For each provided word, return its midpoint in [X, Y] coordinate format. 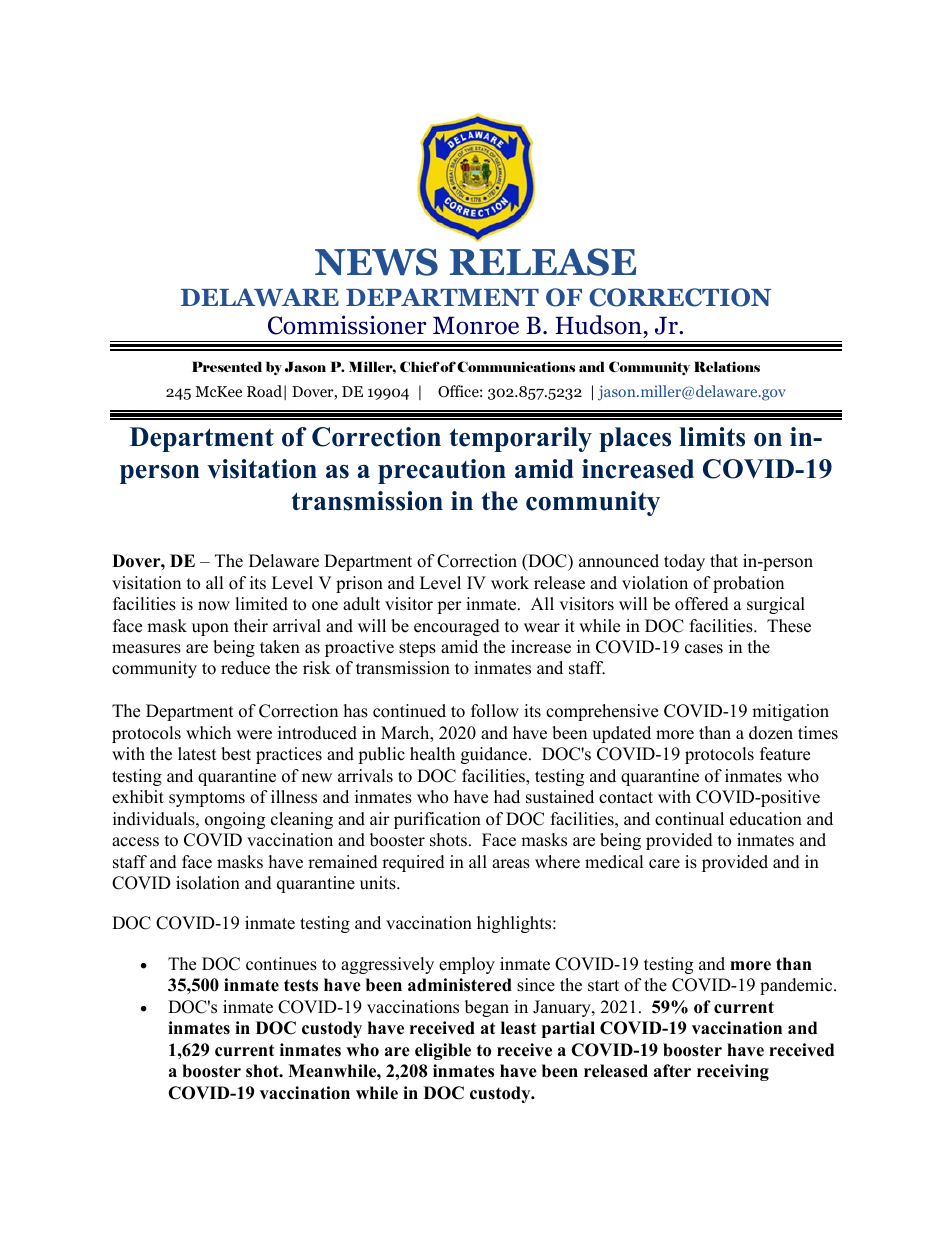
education [766, 819]
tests [301, 985]
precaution [442, 471]
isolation [208, 883]
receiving [733, 1072]
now [214, 606]
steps [417, 649]
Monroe [476, 325]
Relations [727, 366]
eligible [443, 1051]
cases [704, 649]
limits [712, 437]
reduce [245, 668]
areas [511, 864]
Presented [227, 366]
